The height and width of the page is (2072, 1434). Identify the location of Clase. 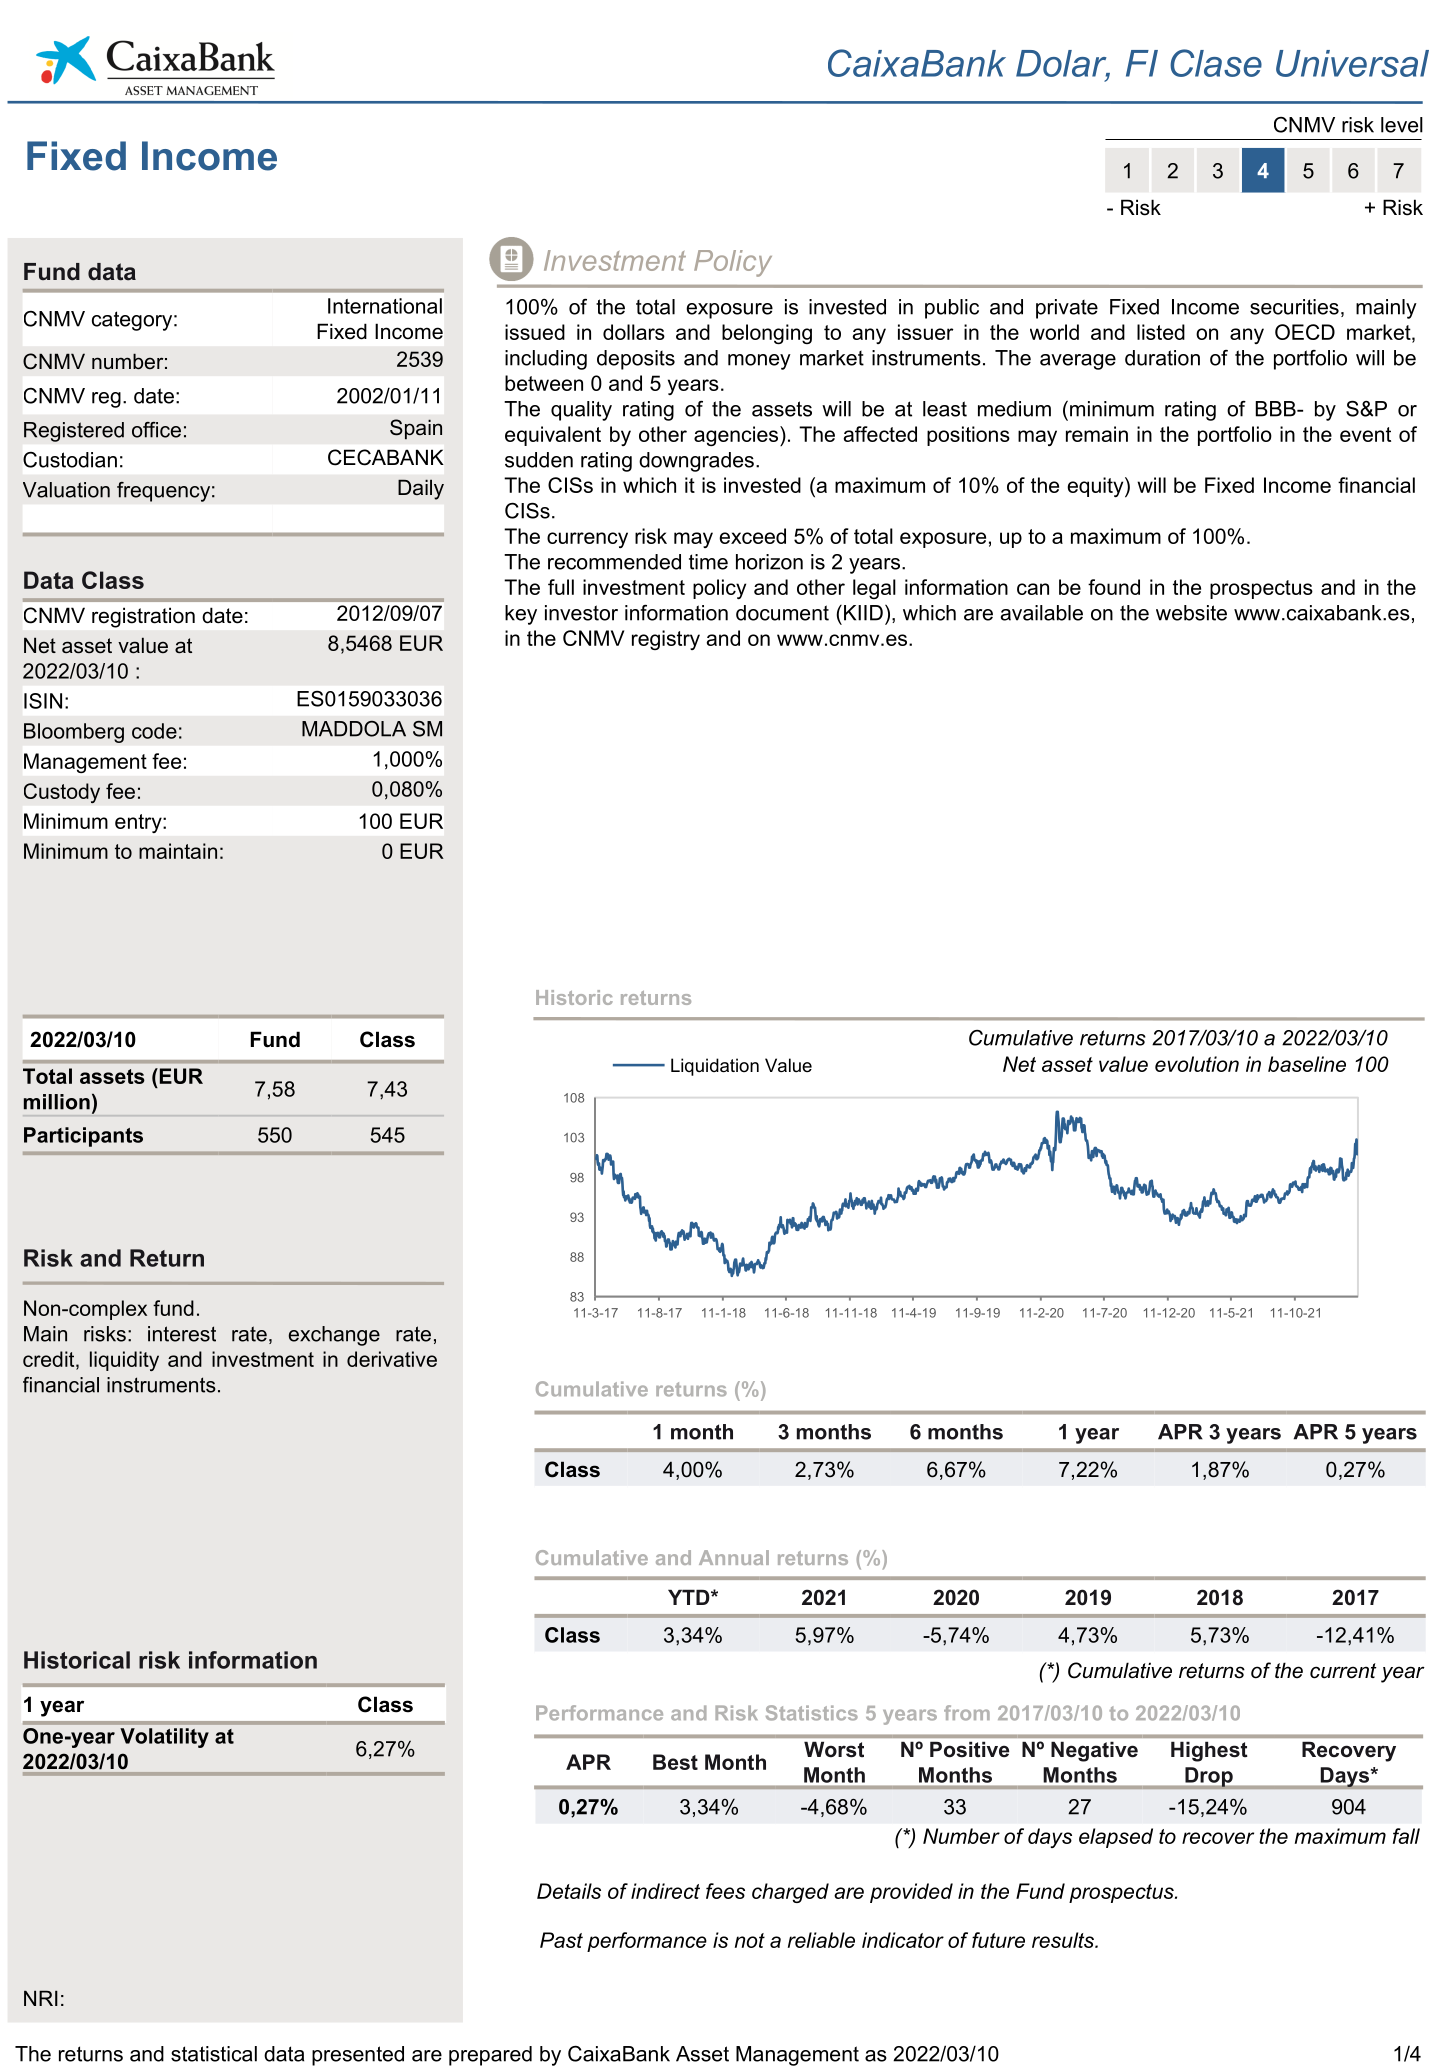
(1216, 63).
